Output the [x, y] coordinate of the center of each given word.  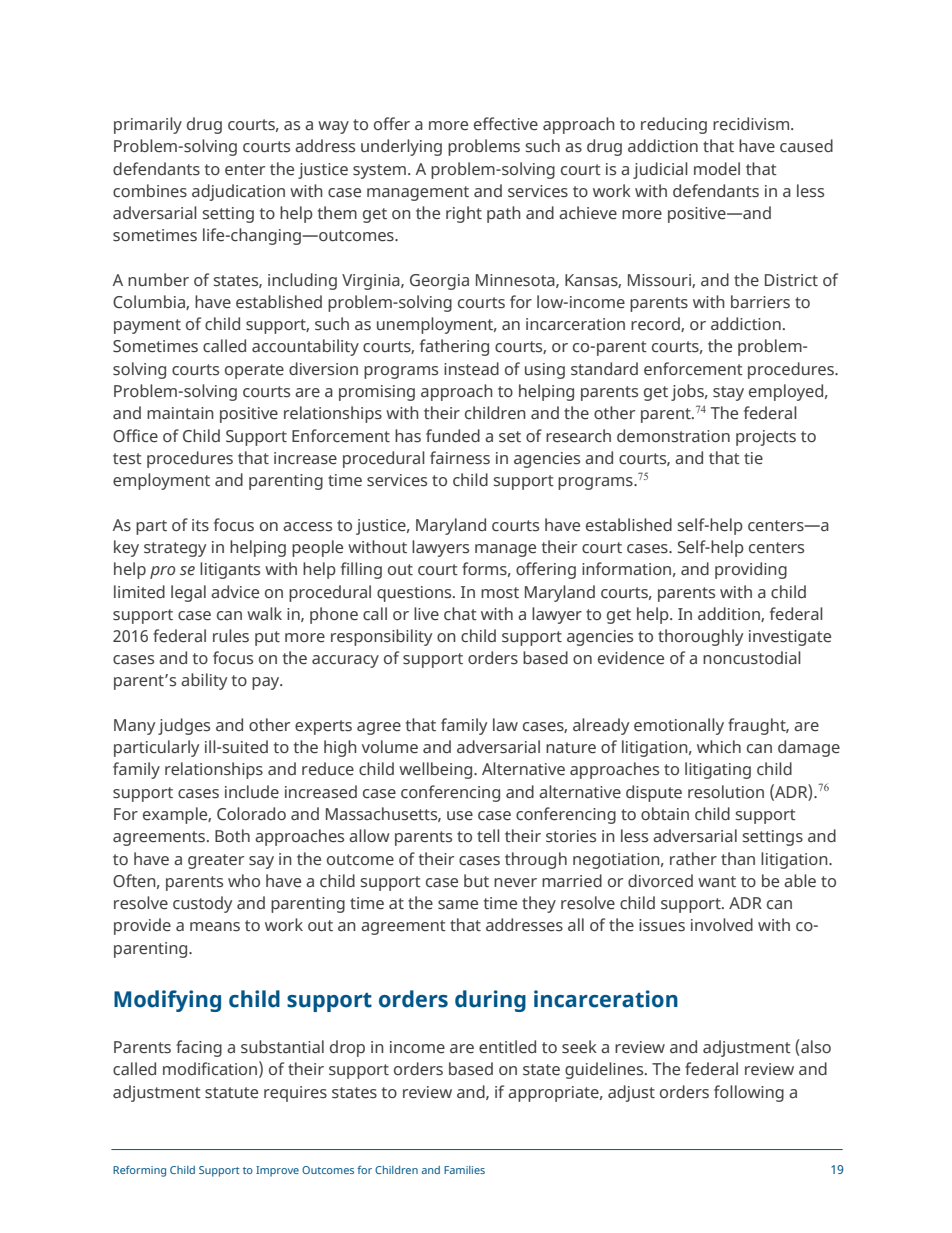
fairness [460, 458]
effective [506, 124]
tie [753, 458]
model [717, 169]
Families [464, 1170]
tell [488, 836]
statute [231, 1093]
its [200, 525]
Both [232, 835]
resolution [726, 792]
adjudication [238, 192]
